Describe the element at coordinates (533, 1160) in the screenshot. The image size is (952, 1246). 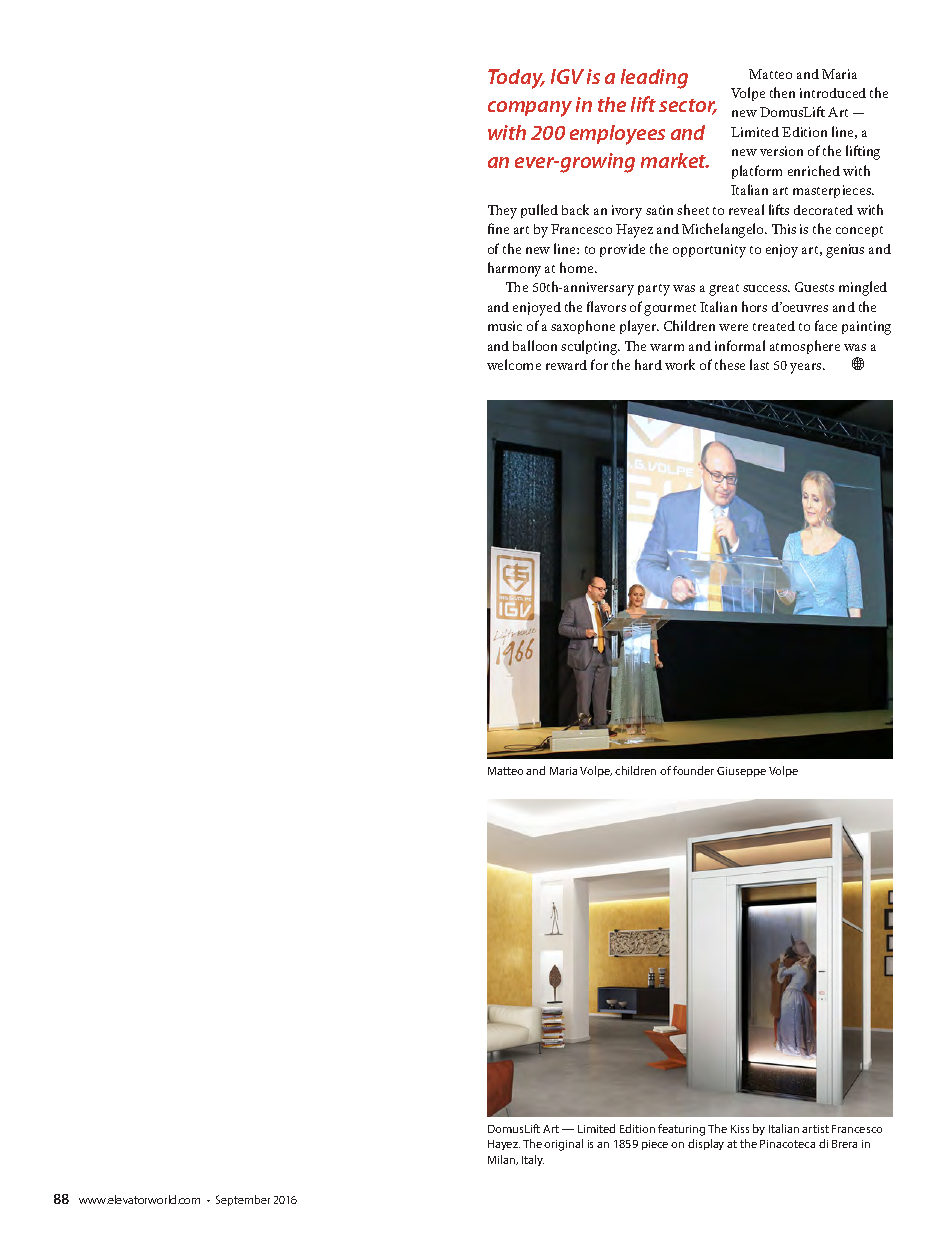
I see `Italy` at that location.
